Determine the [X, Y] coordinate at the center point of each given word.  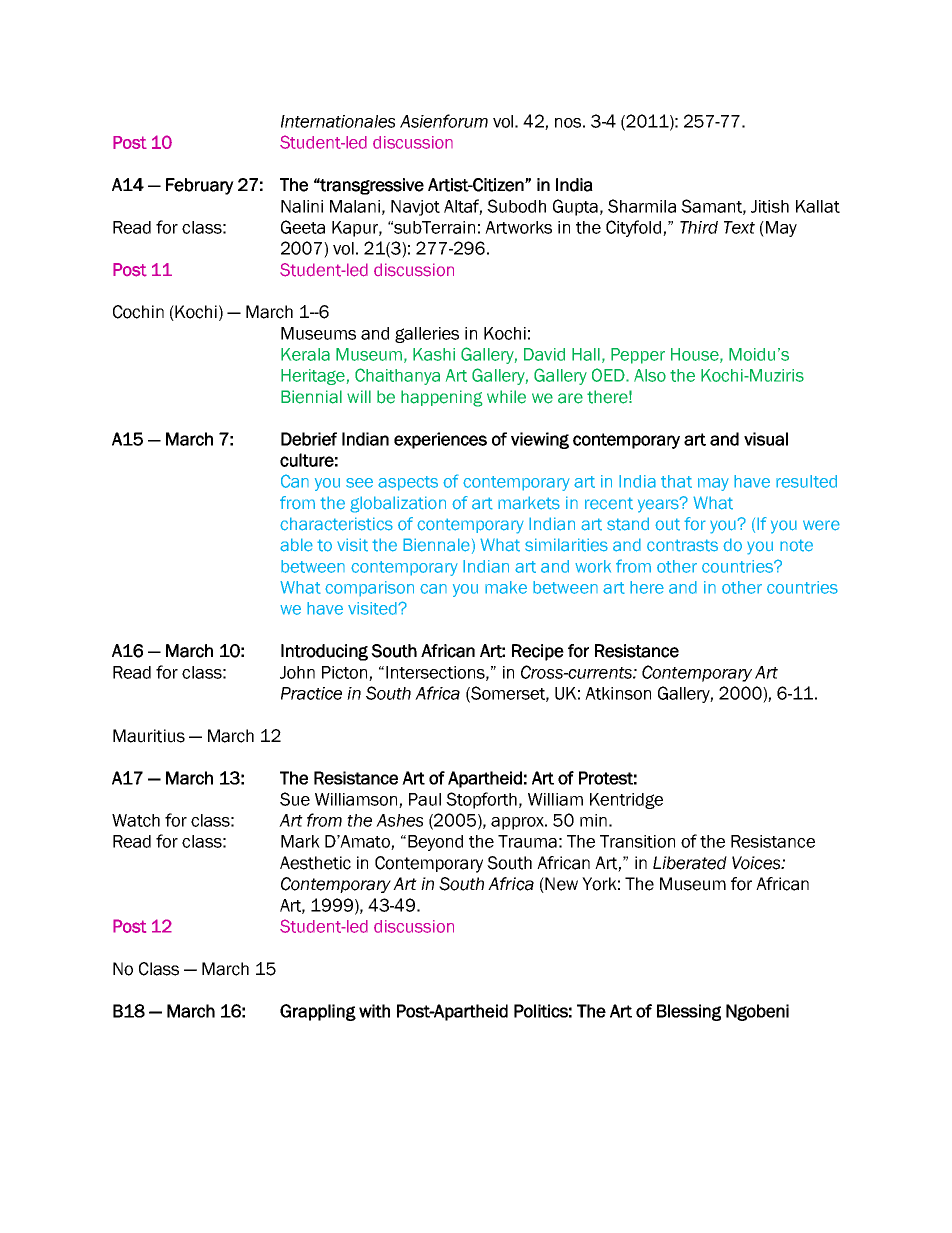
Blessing [689, 1012]
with [374, 1011]
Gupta [575, 207]
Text [739, 227]
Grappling [318, 1012]
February [200, 186]
